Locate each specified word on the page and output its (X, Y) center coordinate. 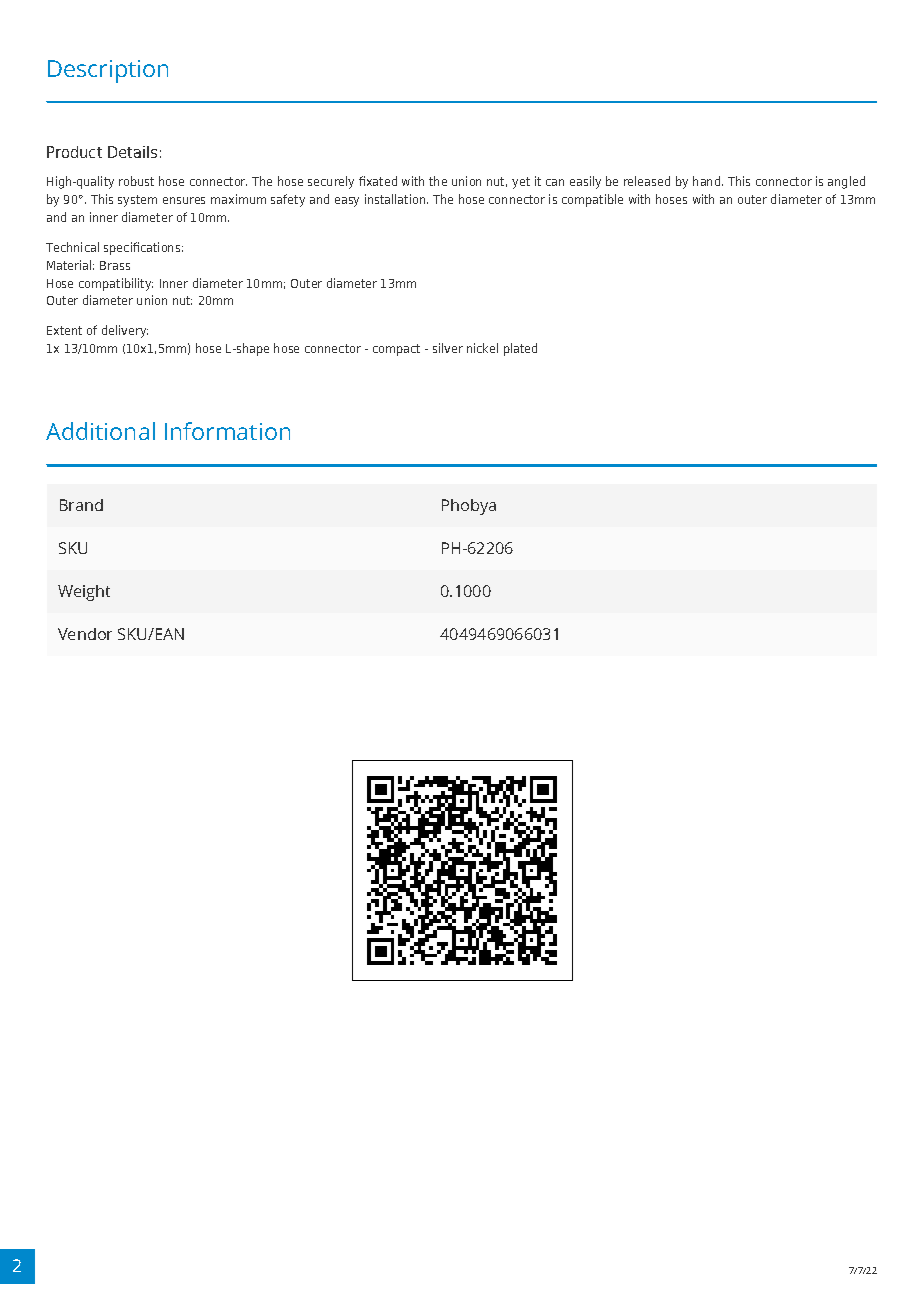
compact (396, 350)
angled (846, 182)
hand (708, 181)
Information (227, 431)
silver (448, 348)
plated (520, 349)
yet (521, 183)
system (137, 201)
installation (396, 199)
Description (108, 71)
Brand (81, 505)
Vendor (85, 634)
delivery (125, 331)
